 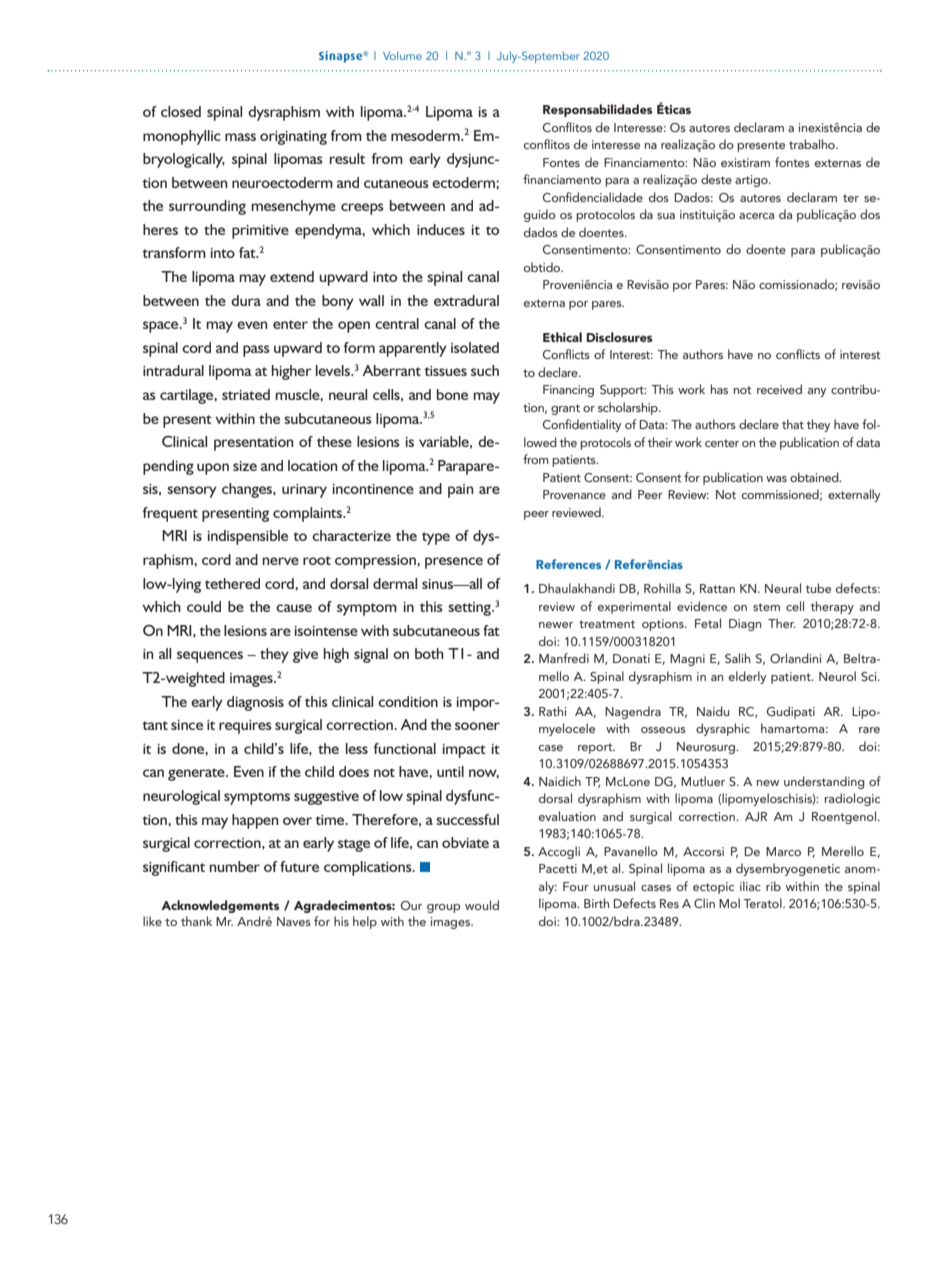 I want to click on induces, so click(x=441, y=229).
